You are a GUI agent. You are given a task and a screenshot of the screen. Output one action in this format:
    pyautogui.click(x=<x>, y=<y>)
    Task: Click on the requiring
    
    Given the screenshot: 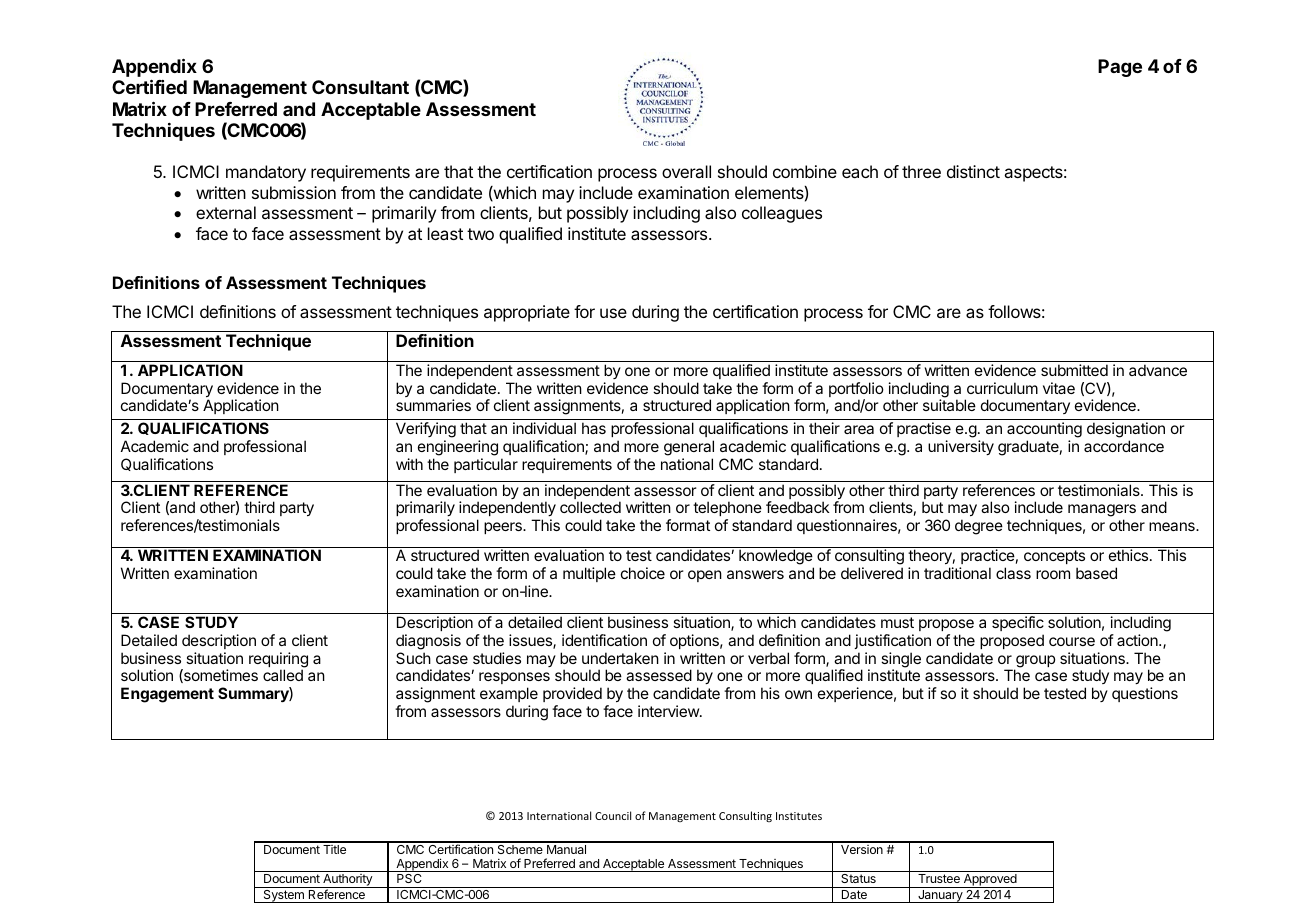 What is the action you would take?
    pyautogui.click(x=278, y=661)
